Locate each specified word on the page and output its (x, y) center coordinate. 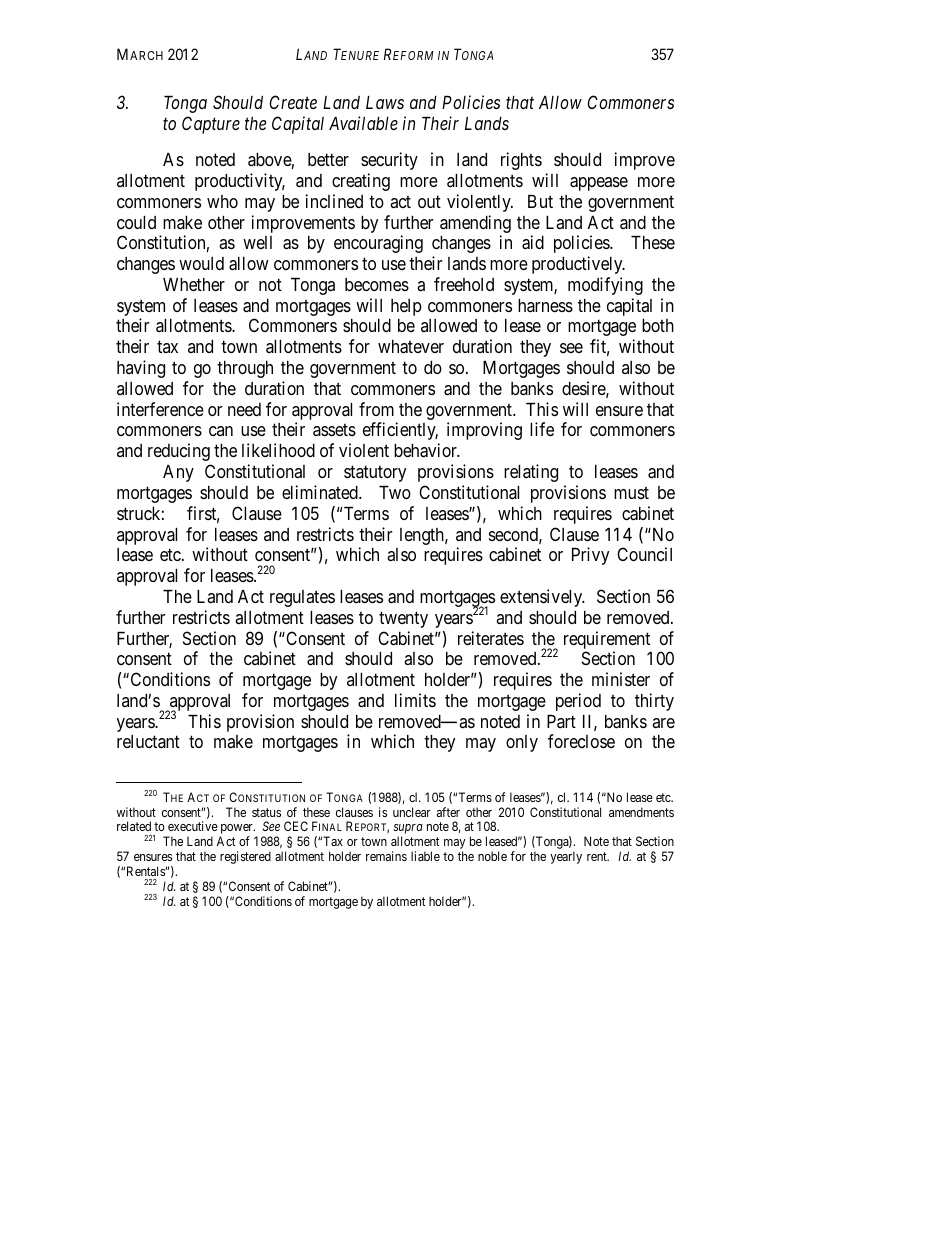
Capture (211, 125)
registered (245, 857)
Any (178, 473)
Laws (385, 102)
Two (395, 492)
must (631, 493)
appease (599, 184)
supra (408, 830)
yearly (566, 857)
